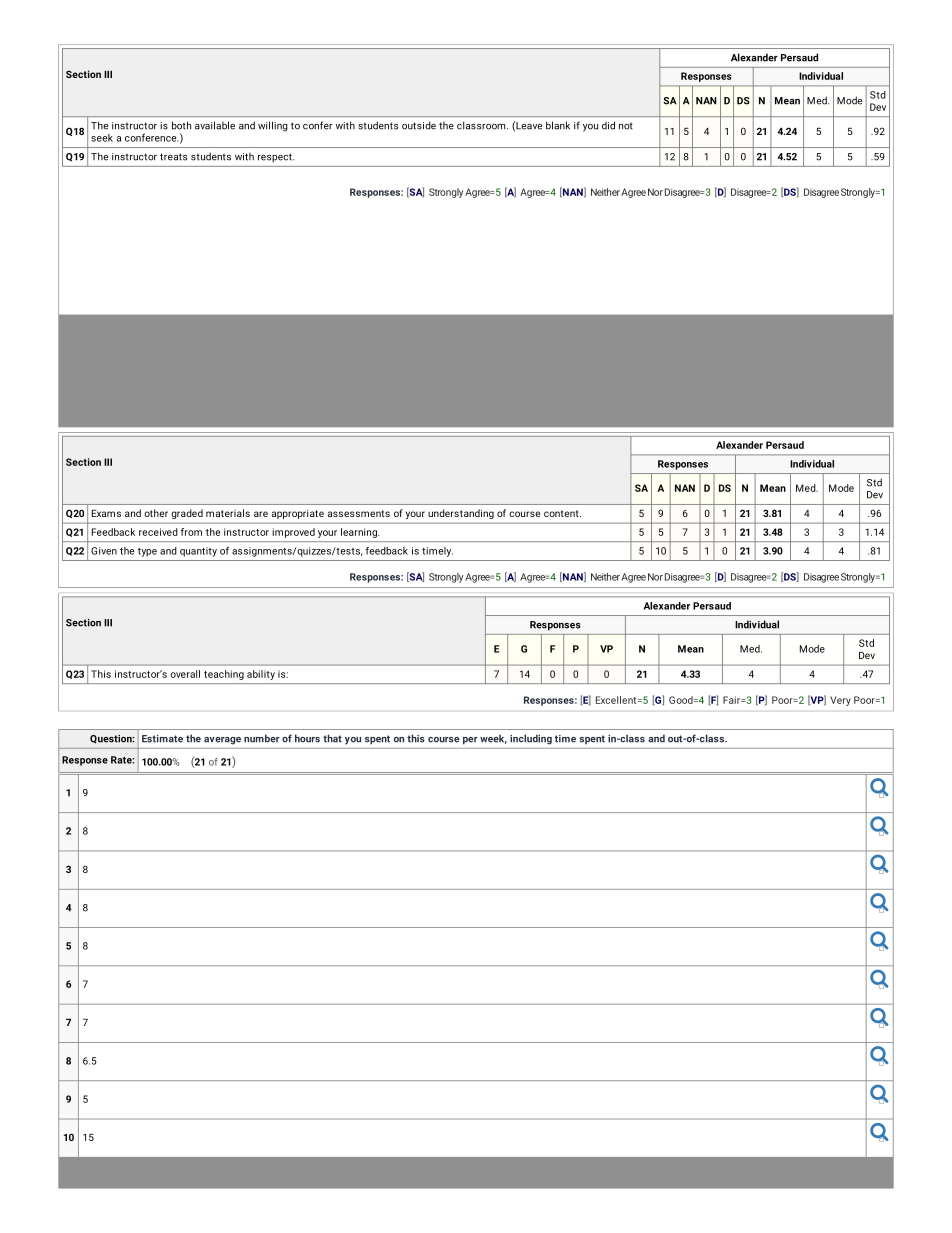  What do you see at coordinates (162, 739) in the document?
I see `Estimate` at bounding box center [162, 739].
